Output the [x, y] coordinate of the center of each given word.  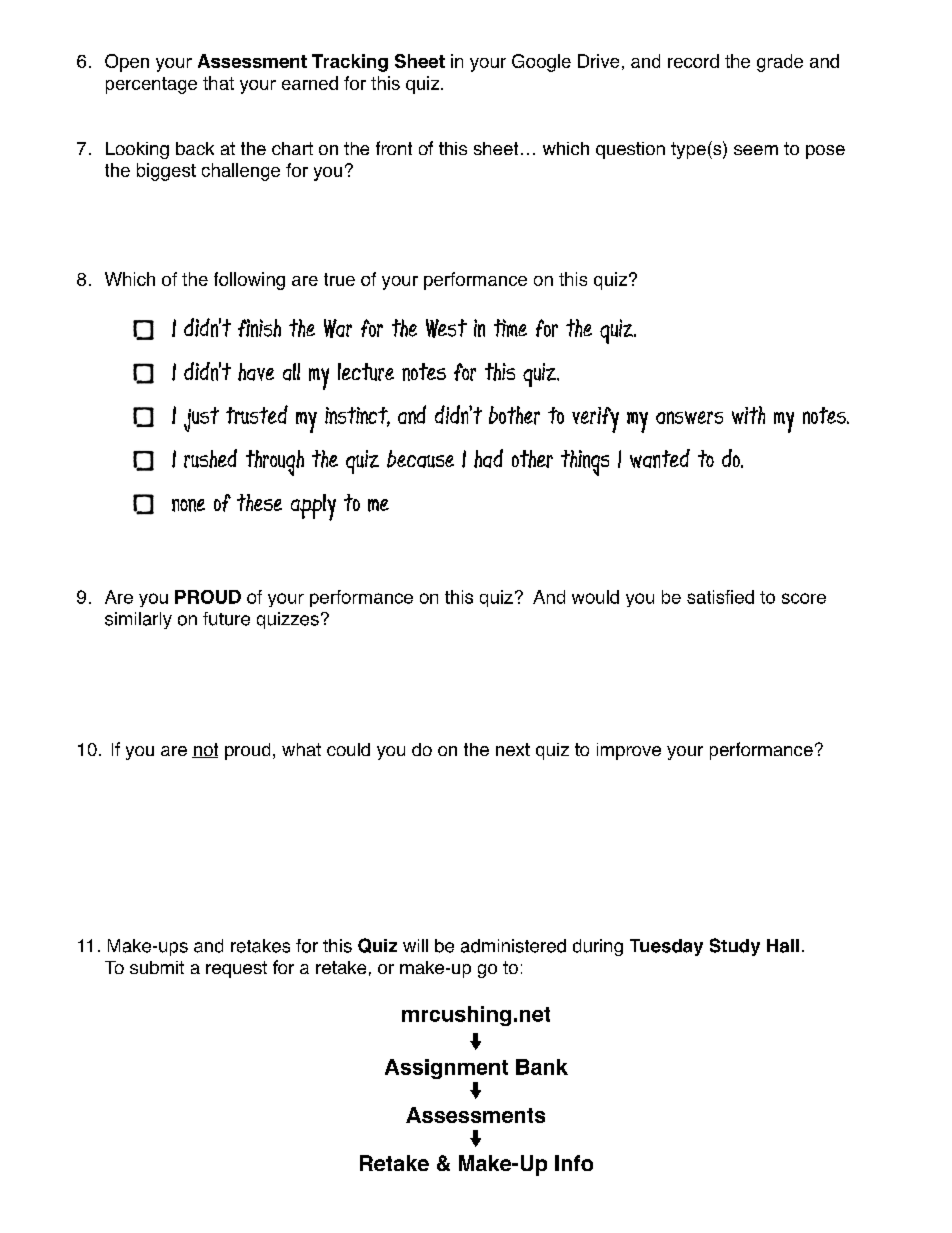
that [218, 83]
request [236, 969]
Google [541, 63]
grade [780, 63]
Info [574, 1163]
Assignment [446, 1069]
